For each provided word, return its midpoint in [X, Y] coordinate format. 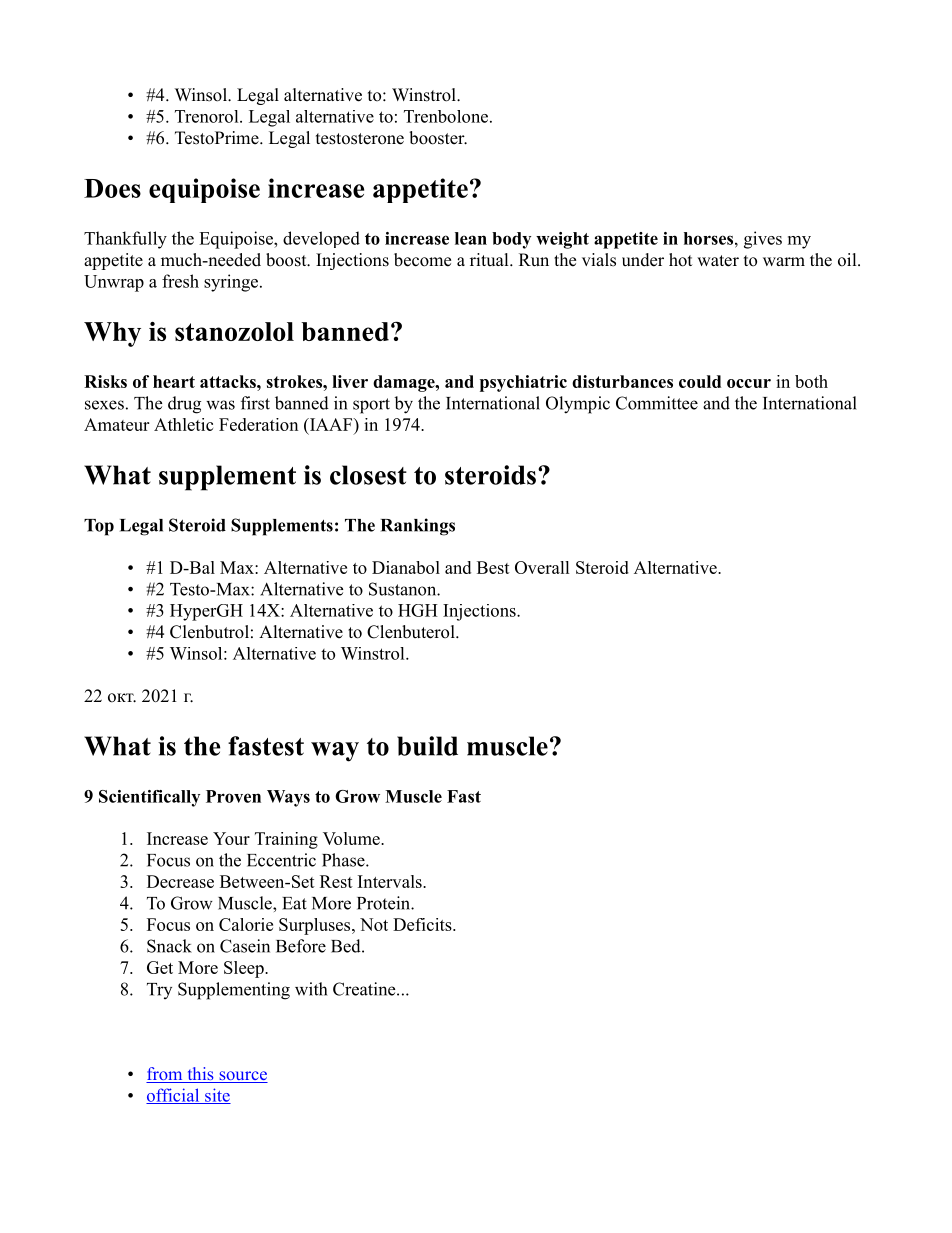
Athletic [183, 424]
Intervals [391, 881]
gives [763, 240]
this [200, 1075]
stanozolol [234, 331]
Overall [542, 567]
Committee [657, 403]
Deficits [423, 924]
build [427, 746]
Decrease [180, 881]
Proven [233, 796]
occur [749, 383]
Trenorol [208, 116]
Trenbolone [446, 116]
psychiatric [523, 383]
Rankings [418, 527]
